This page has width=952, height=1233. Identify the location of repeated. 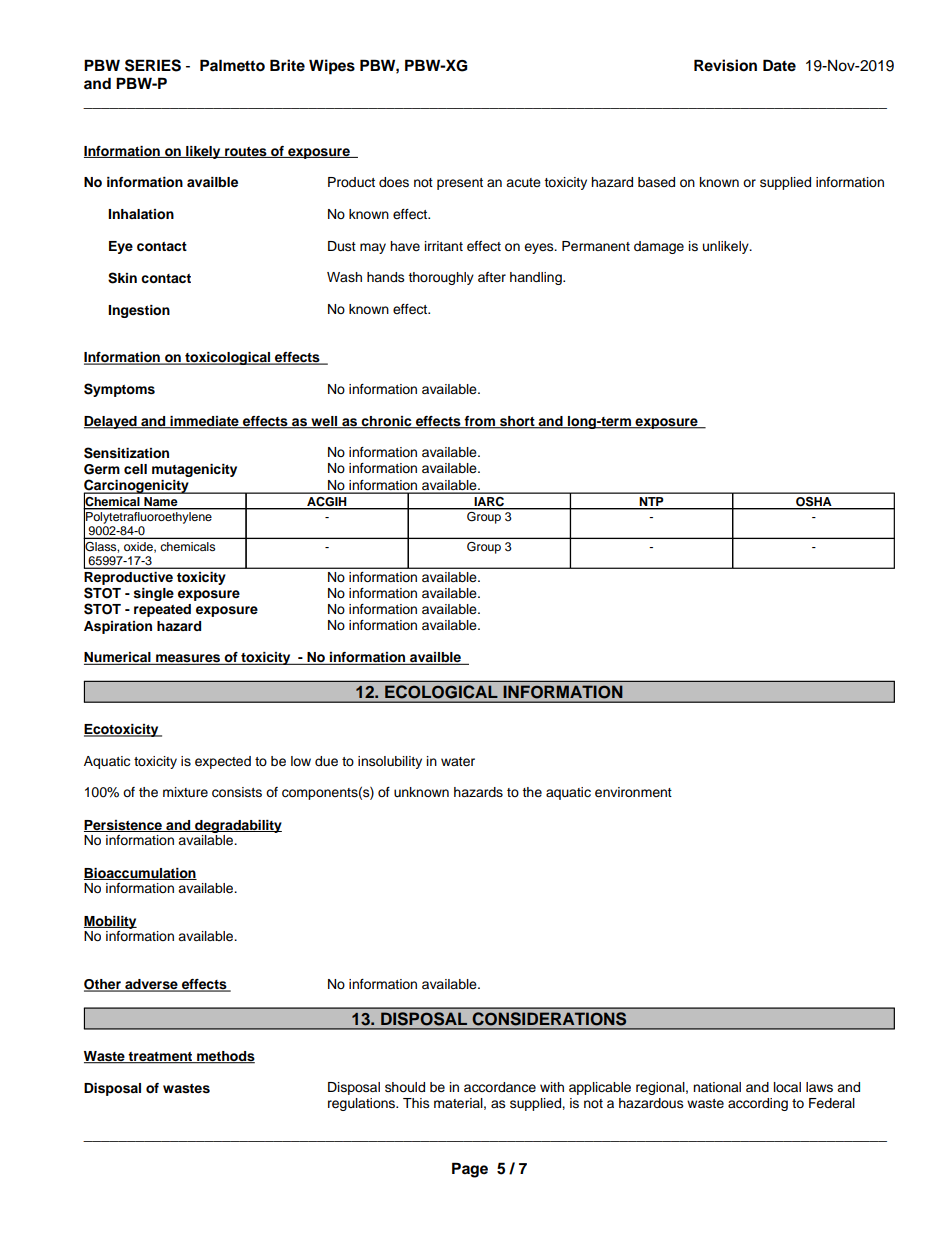
(162, 610).
